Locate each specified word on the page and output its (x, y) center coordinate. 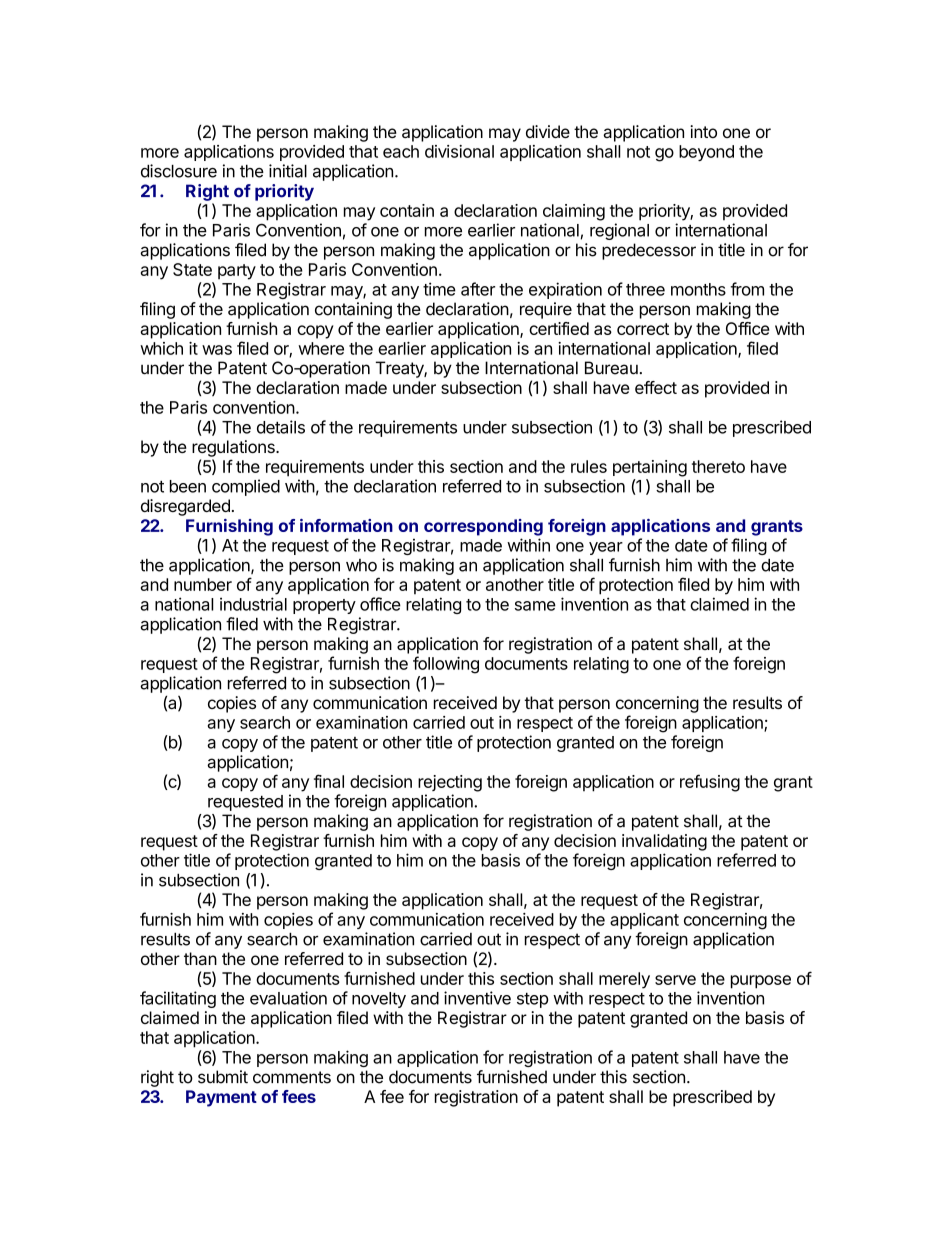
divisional (459, 151)
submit (223, 1077)
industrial (253, 604)
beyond (706, 153)
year (606, 548)
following (446, 665)
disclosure (179, 171)
